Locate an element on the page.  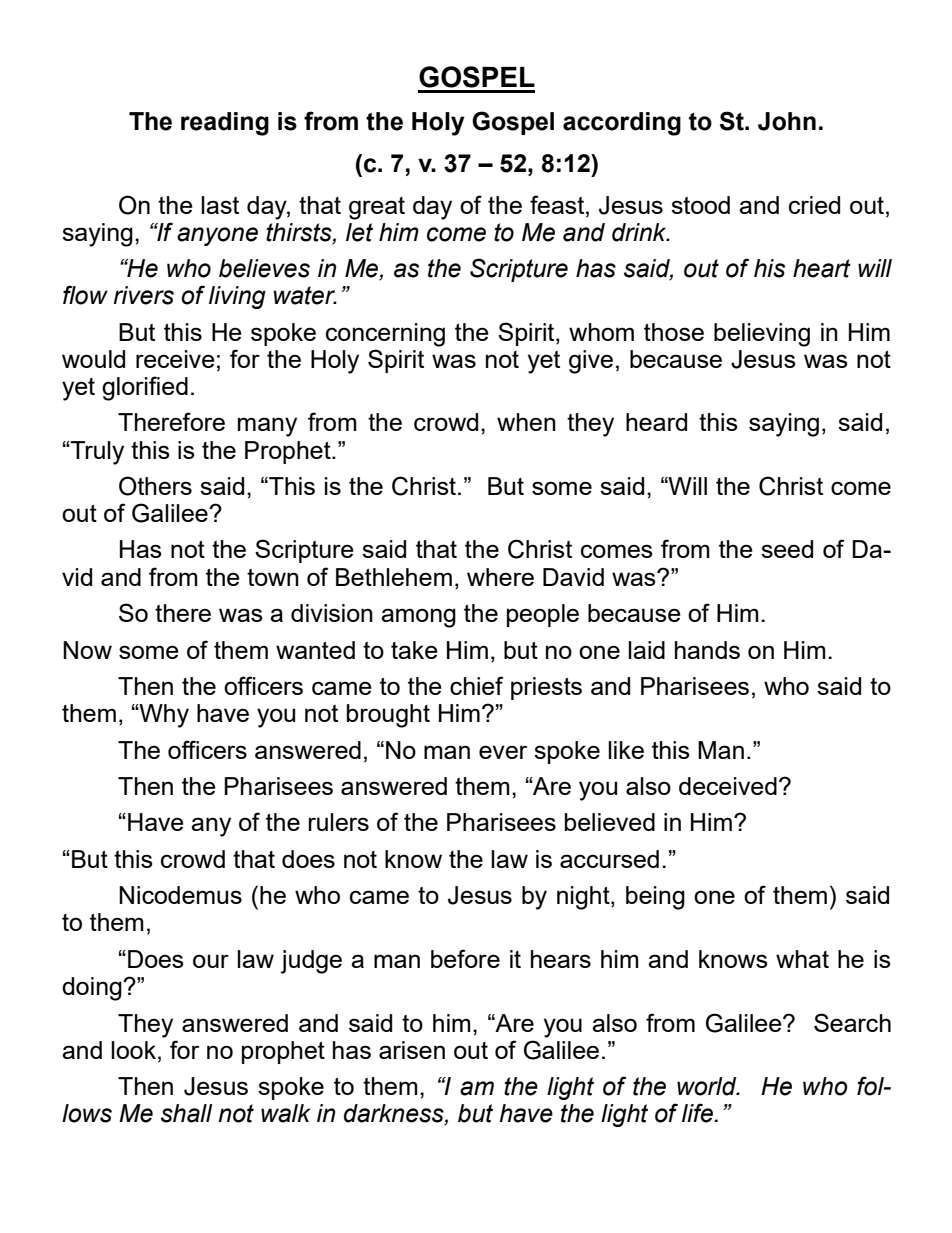
night is located at coordinates (584, 898).
